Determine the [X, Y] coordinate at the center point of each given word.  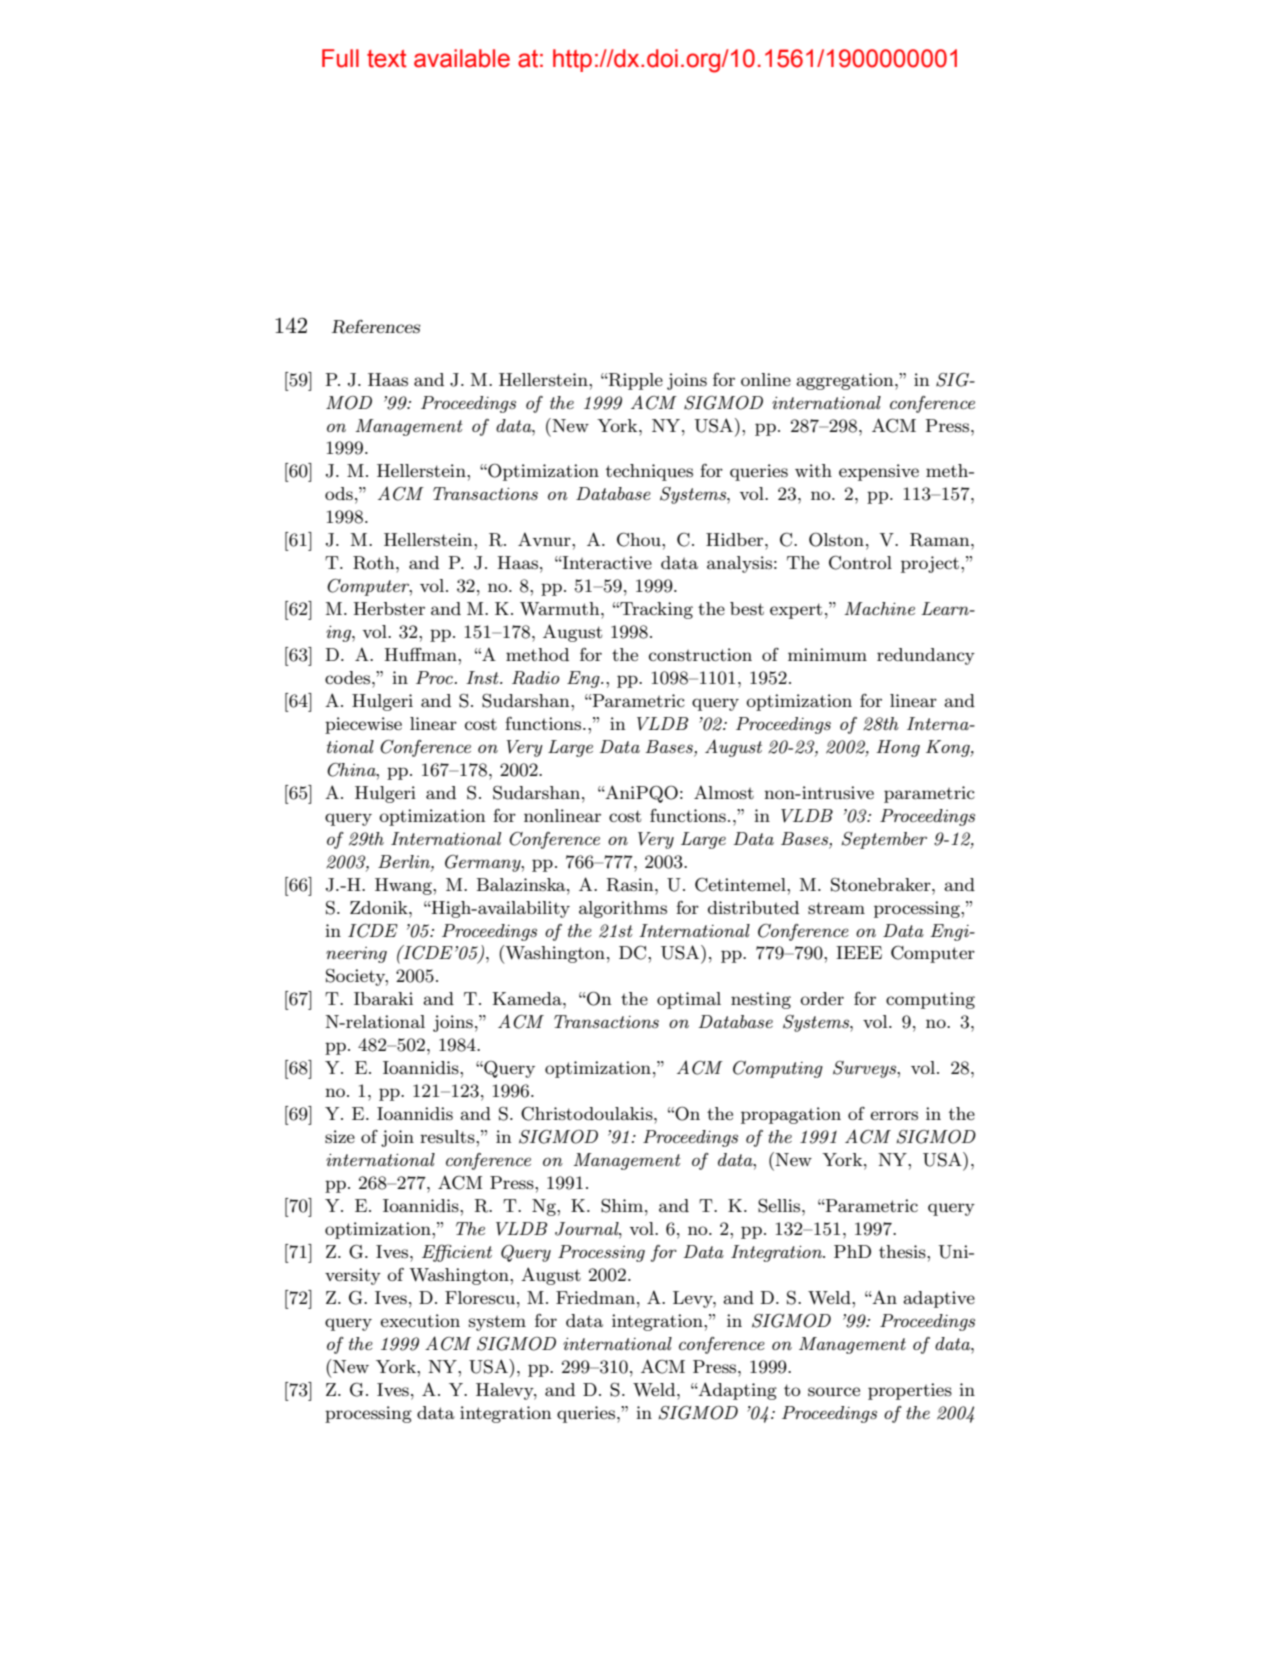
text [387, 59]
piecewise [363, 725]
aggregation [846, 381]
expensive [879, 472]
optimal [689, 1000]
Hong [898, 748]
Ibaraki [383, 998]
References [376, 327]
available [462, 58]
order [822, 998]
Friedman [595, 1297]
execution [420, 1320]
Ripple [635, 381]
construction [700, 655]
